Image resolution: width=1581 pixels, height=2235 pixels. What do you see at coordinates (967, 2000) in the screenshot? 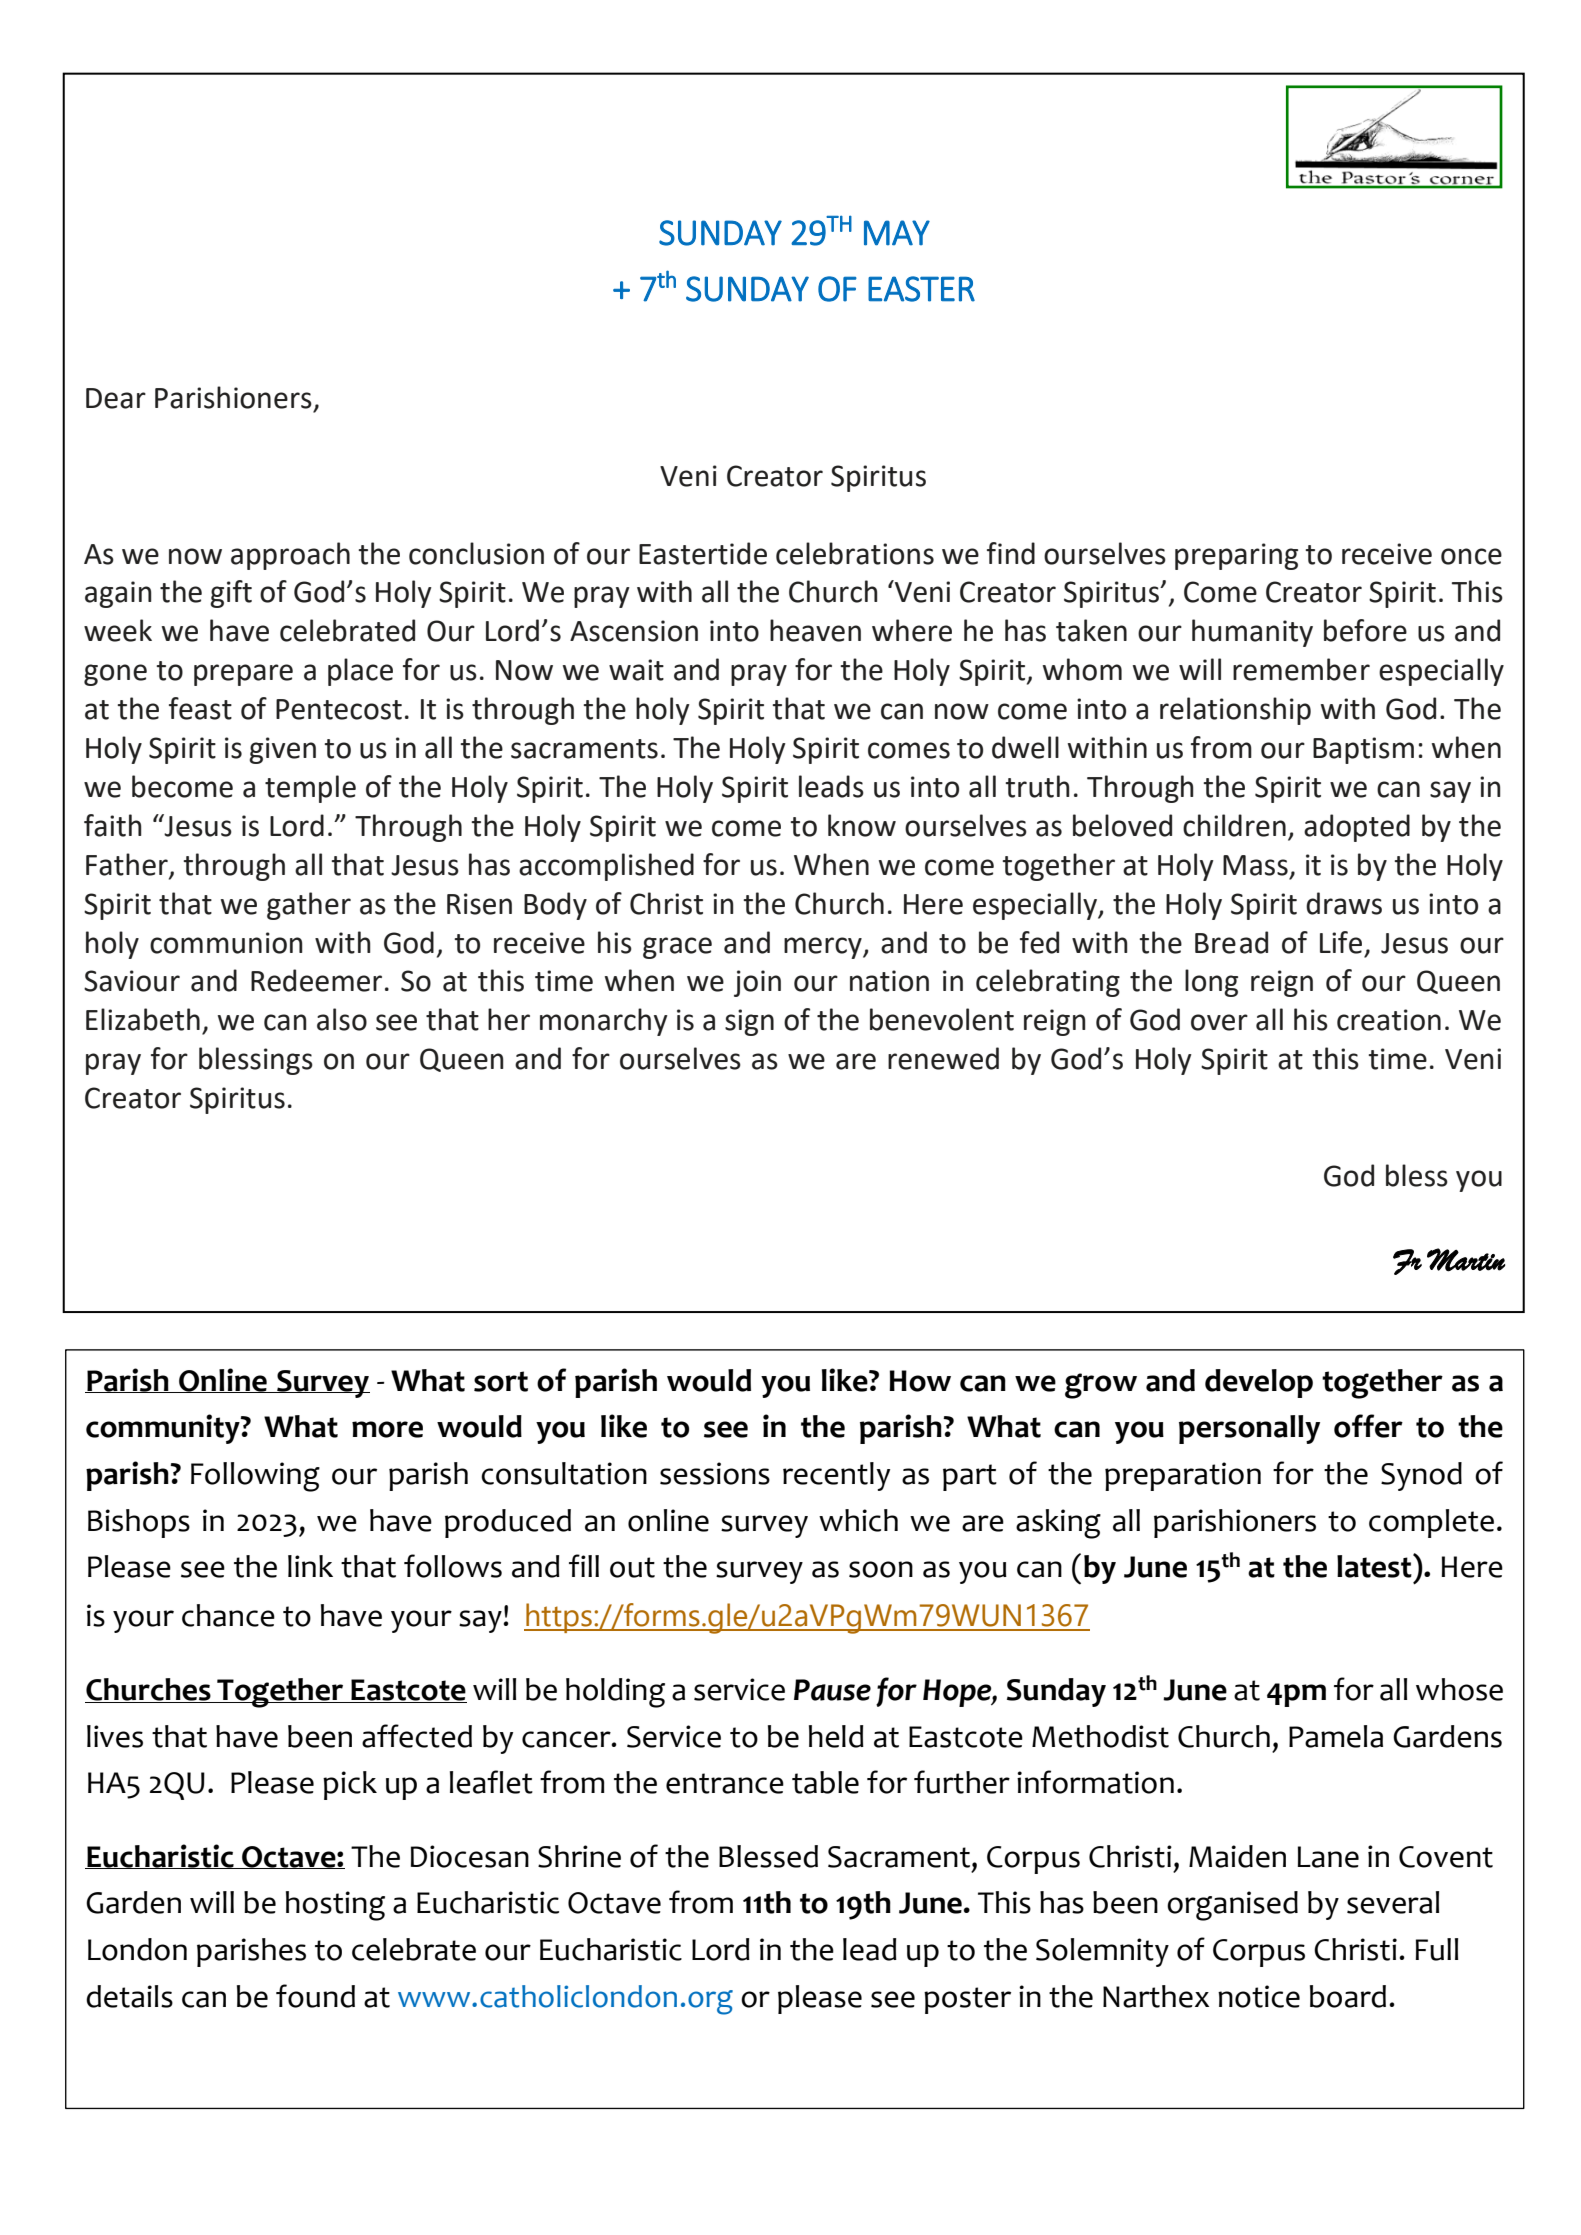
I see `poster` at bounding box center [967, 2000].
